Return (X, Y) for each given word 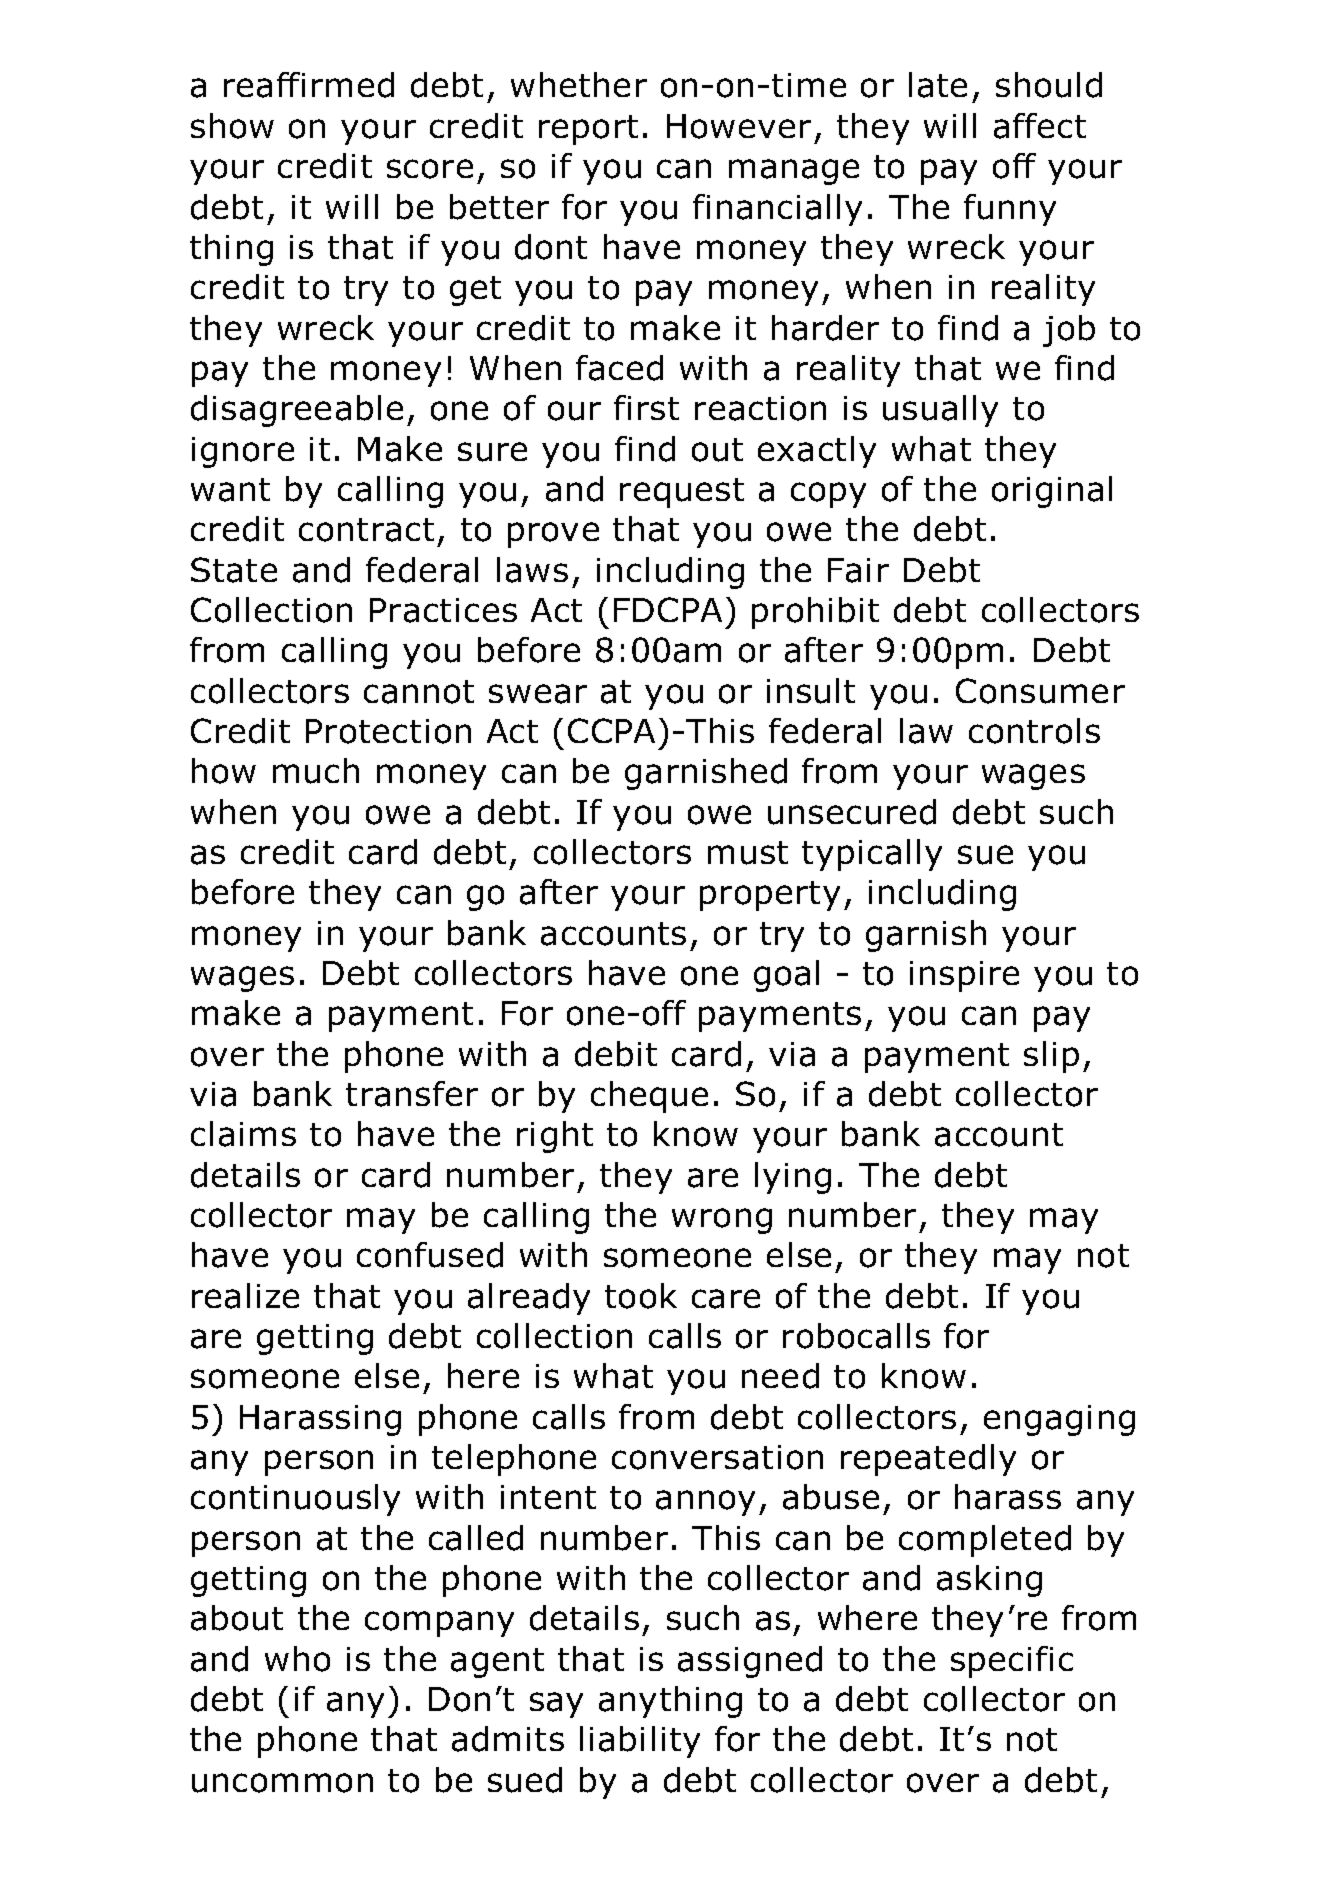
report (588, 130)
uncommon (282, 1783)
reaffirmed (309, 85)
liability (640, 1742)
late (938, 85)
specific (1012, 1662)
